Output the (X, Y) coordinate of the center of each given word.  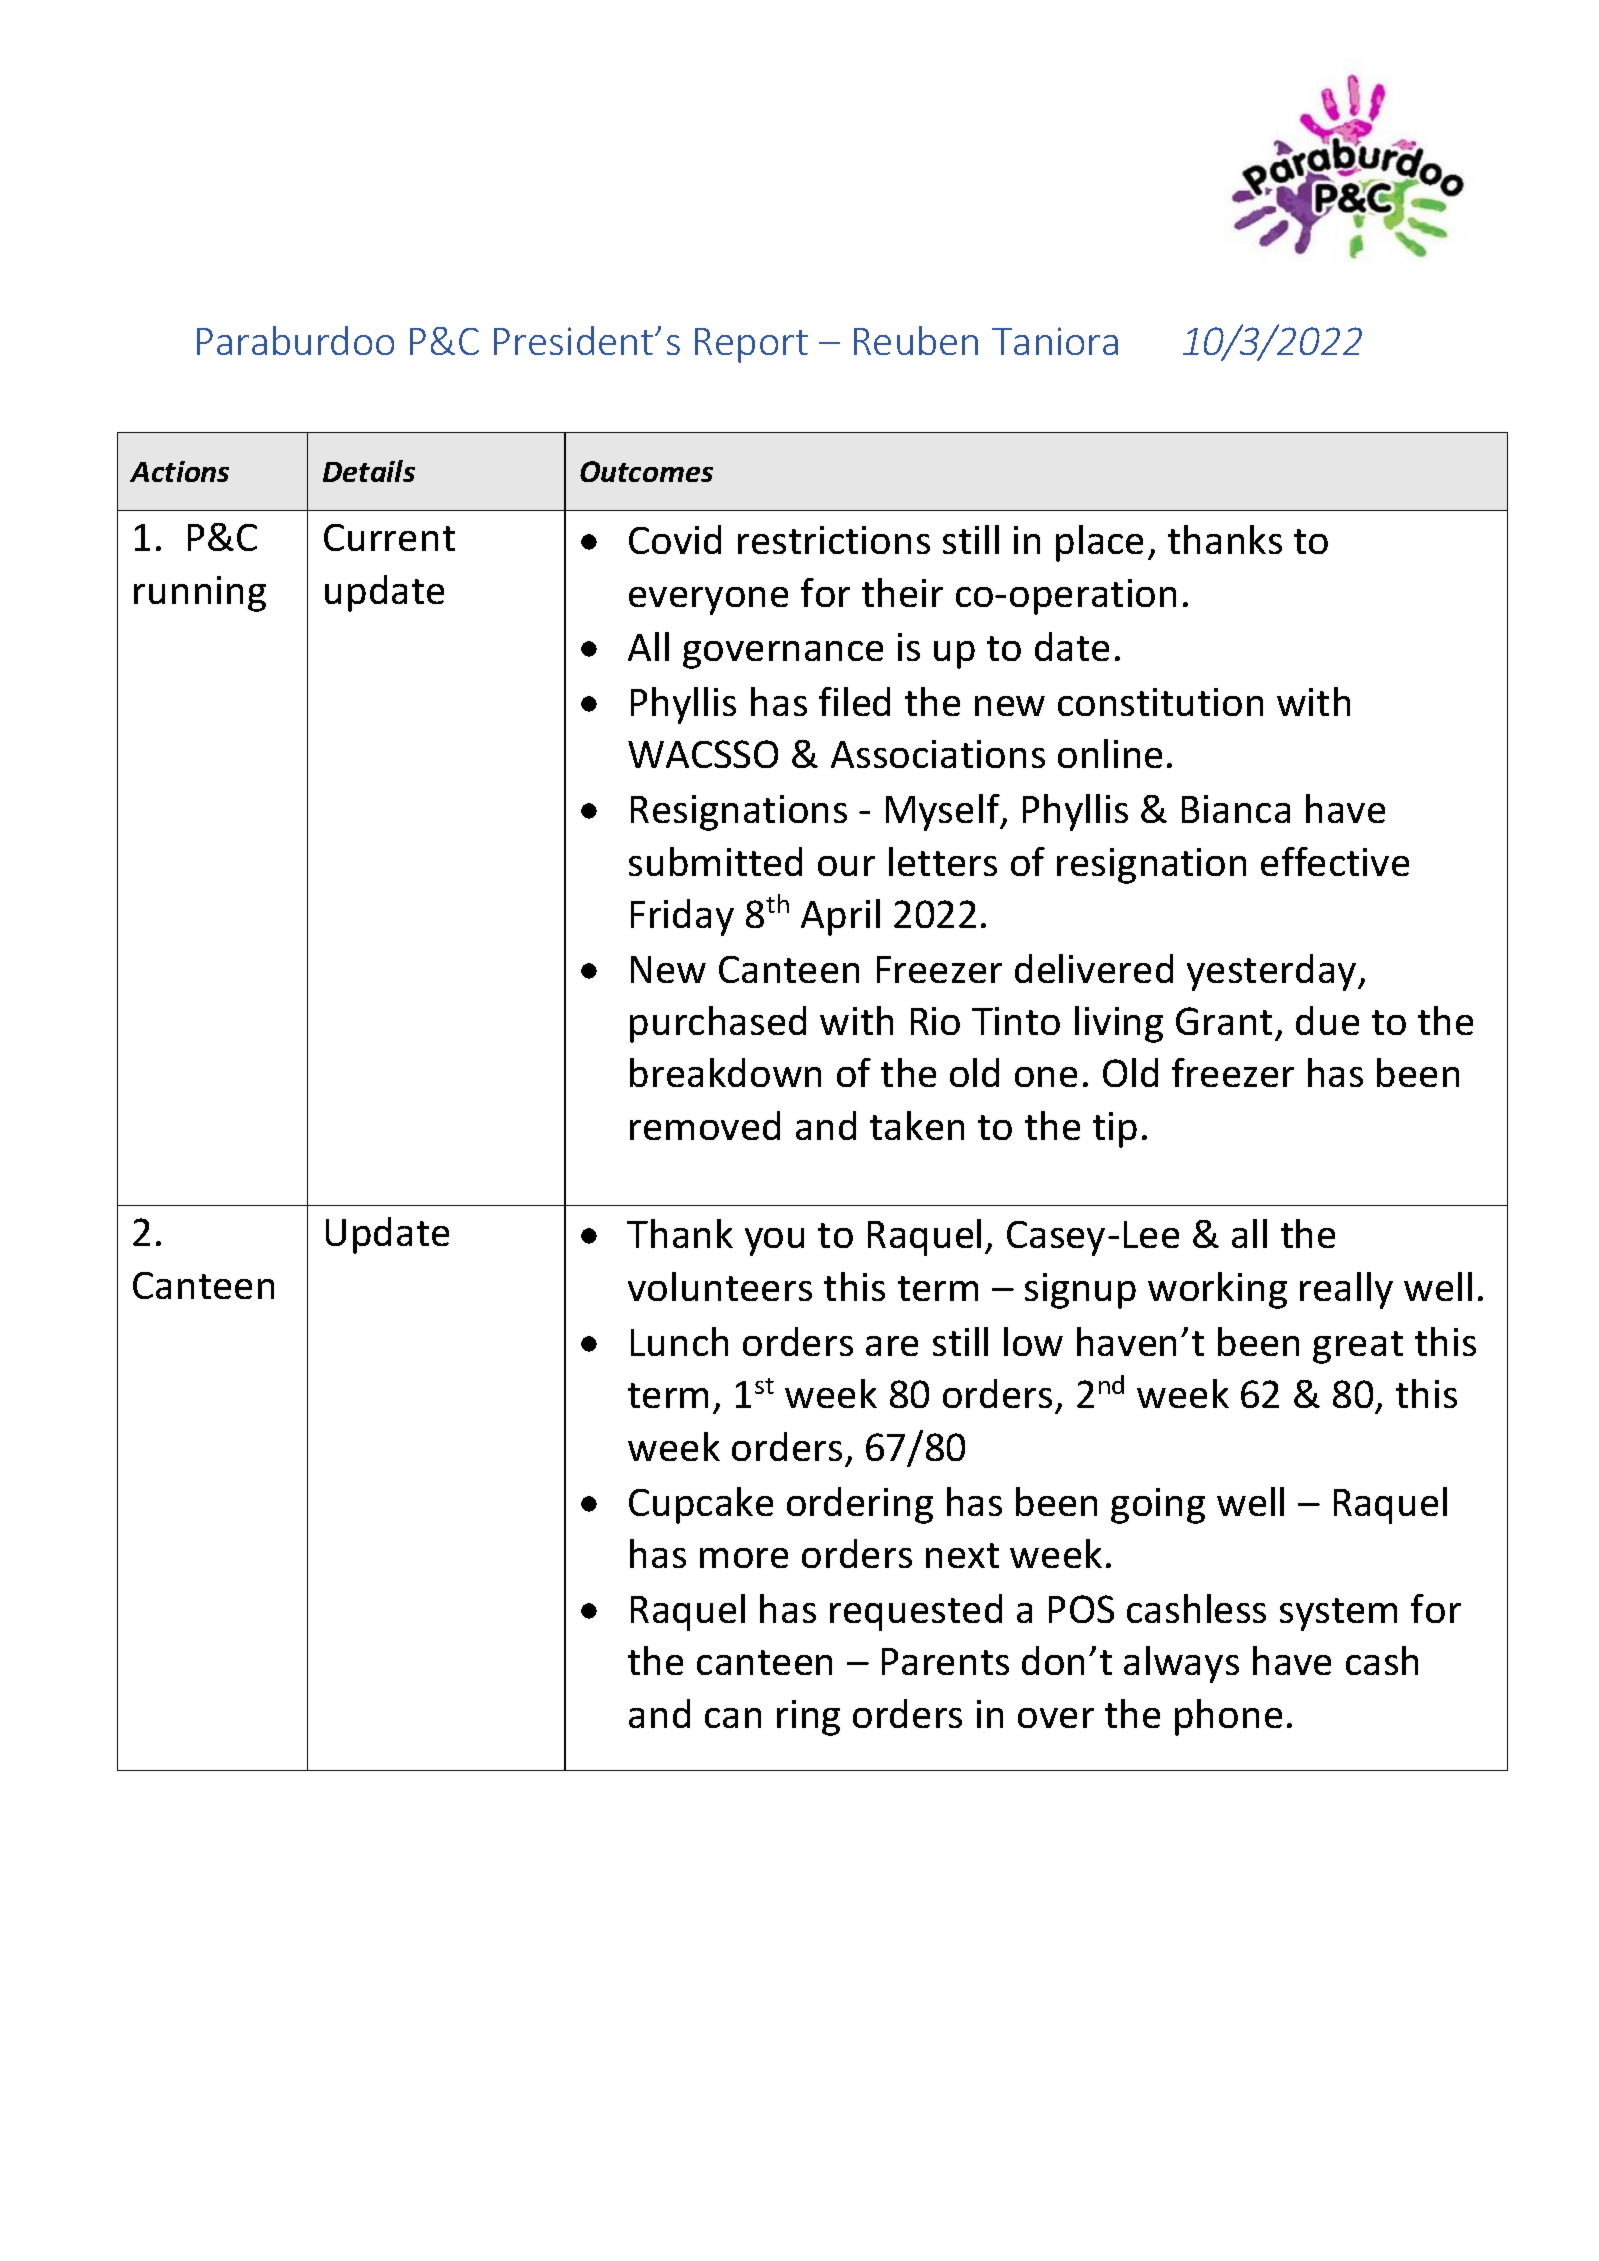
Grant (1224, 1021)
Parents (945, 1661)
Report (751, 345)
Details (369, 471)
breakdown (725, 1072)
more (744, 1558)
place (1099, 543)
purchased (718, 1024)
